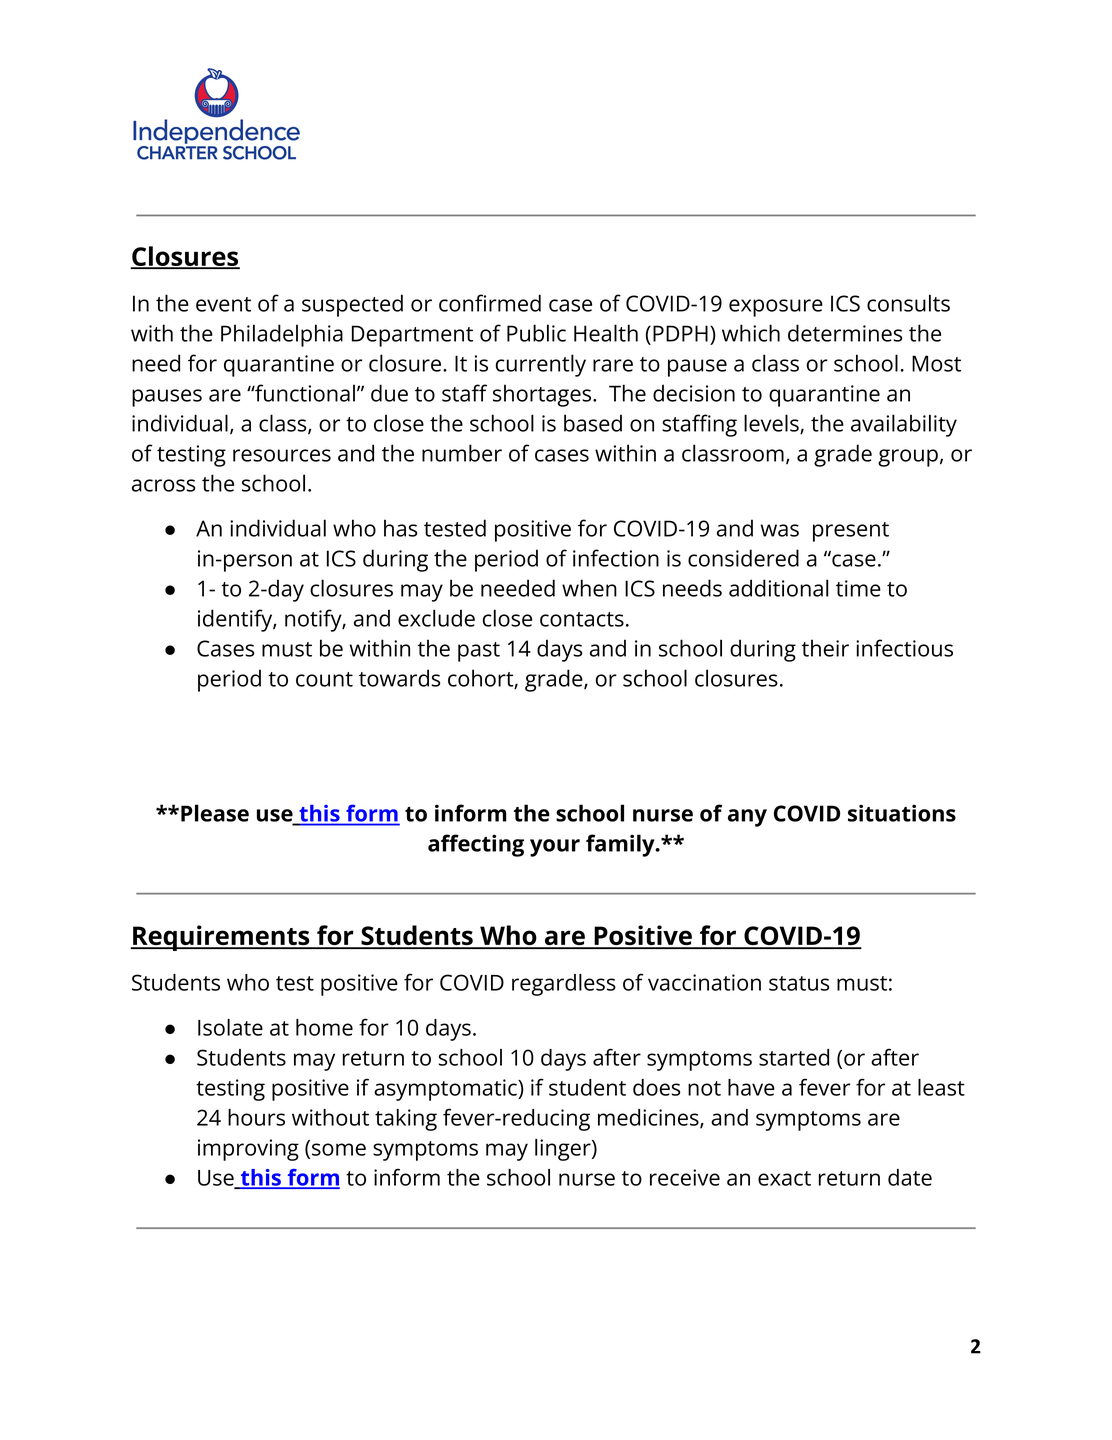 The image size is (1112, 1440). I want to click on time, so click(858, 588).
